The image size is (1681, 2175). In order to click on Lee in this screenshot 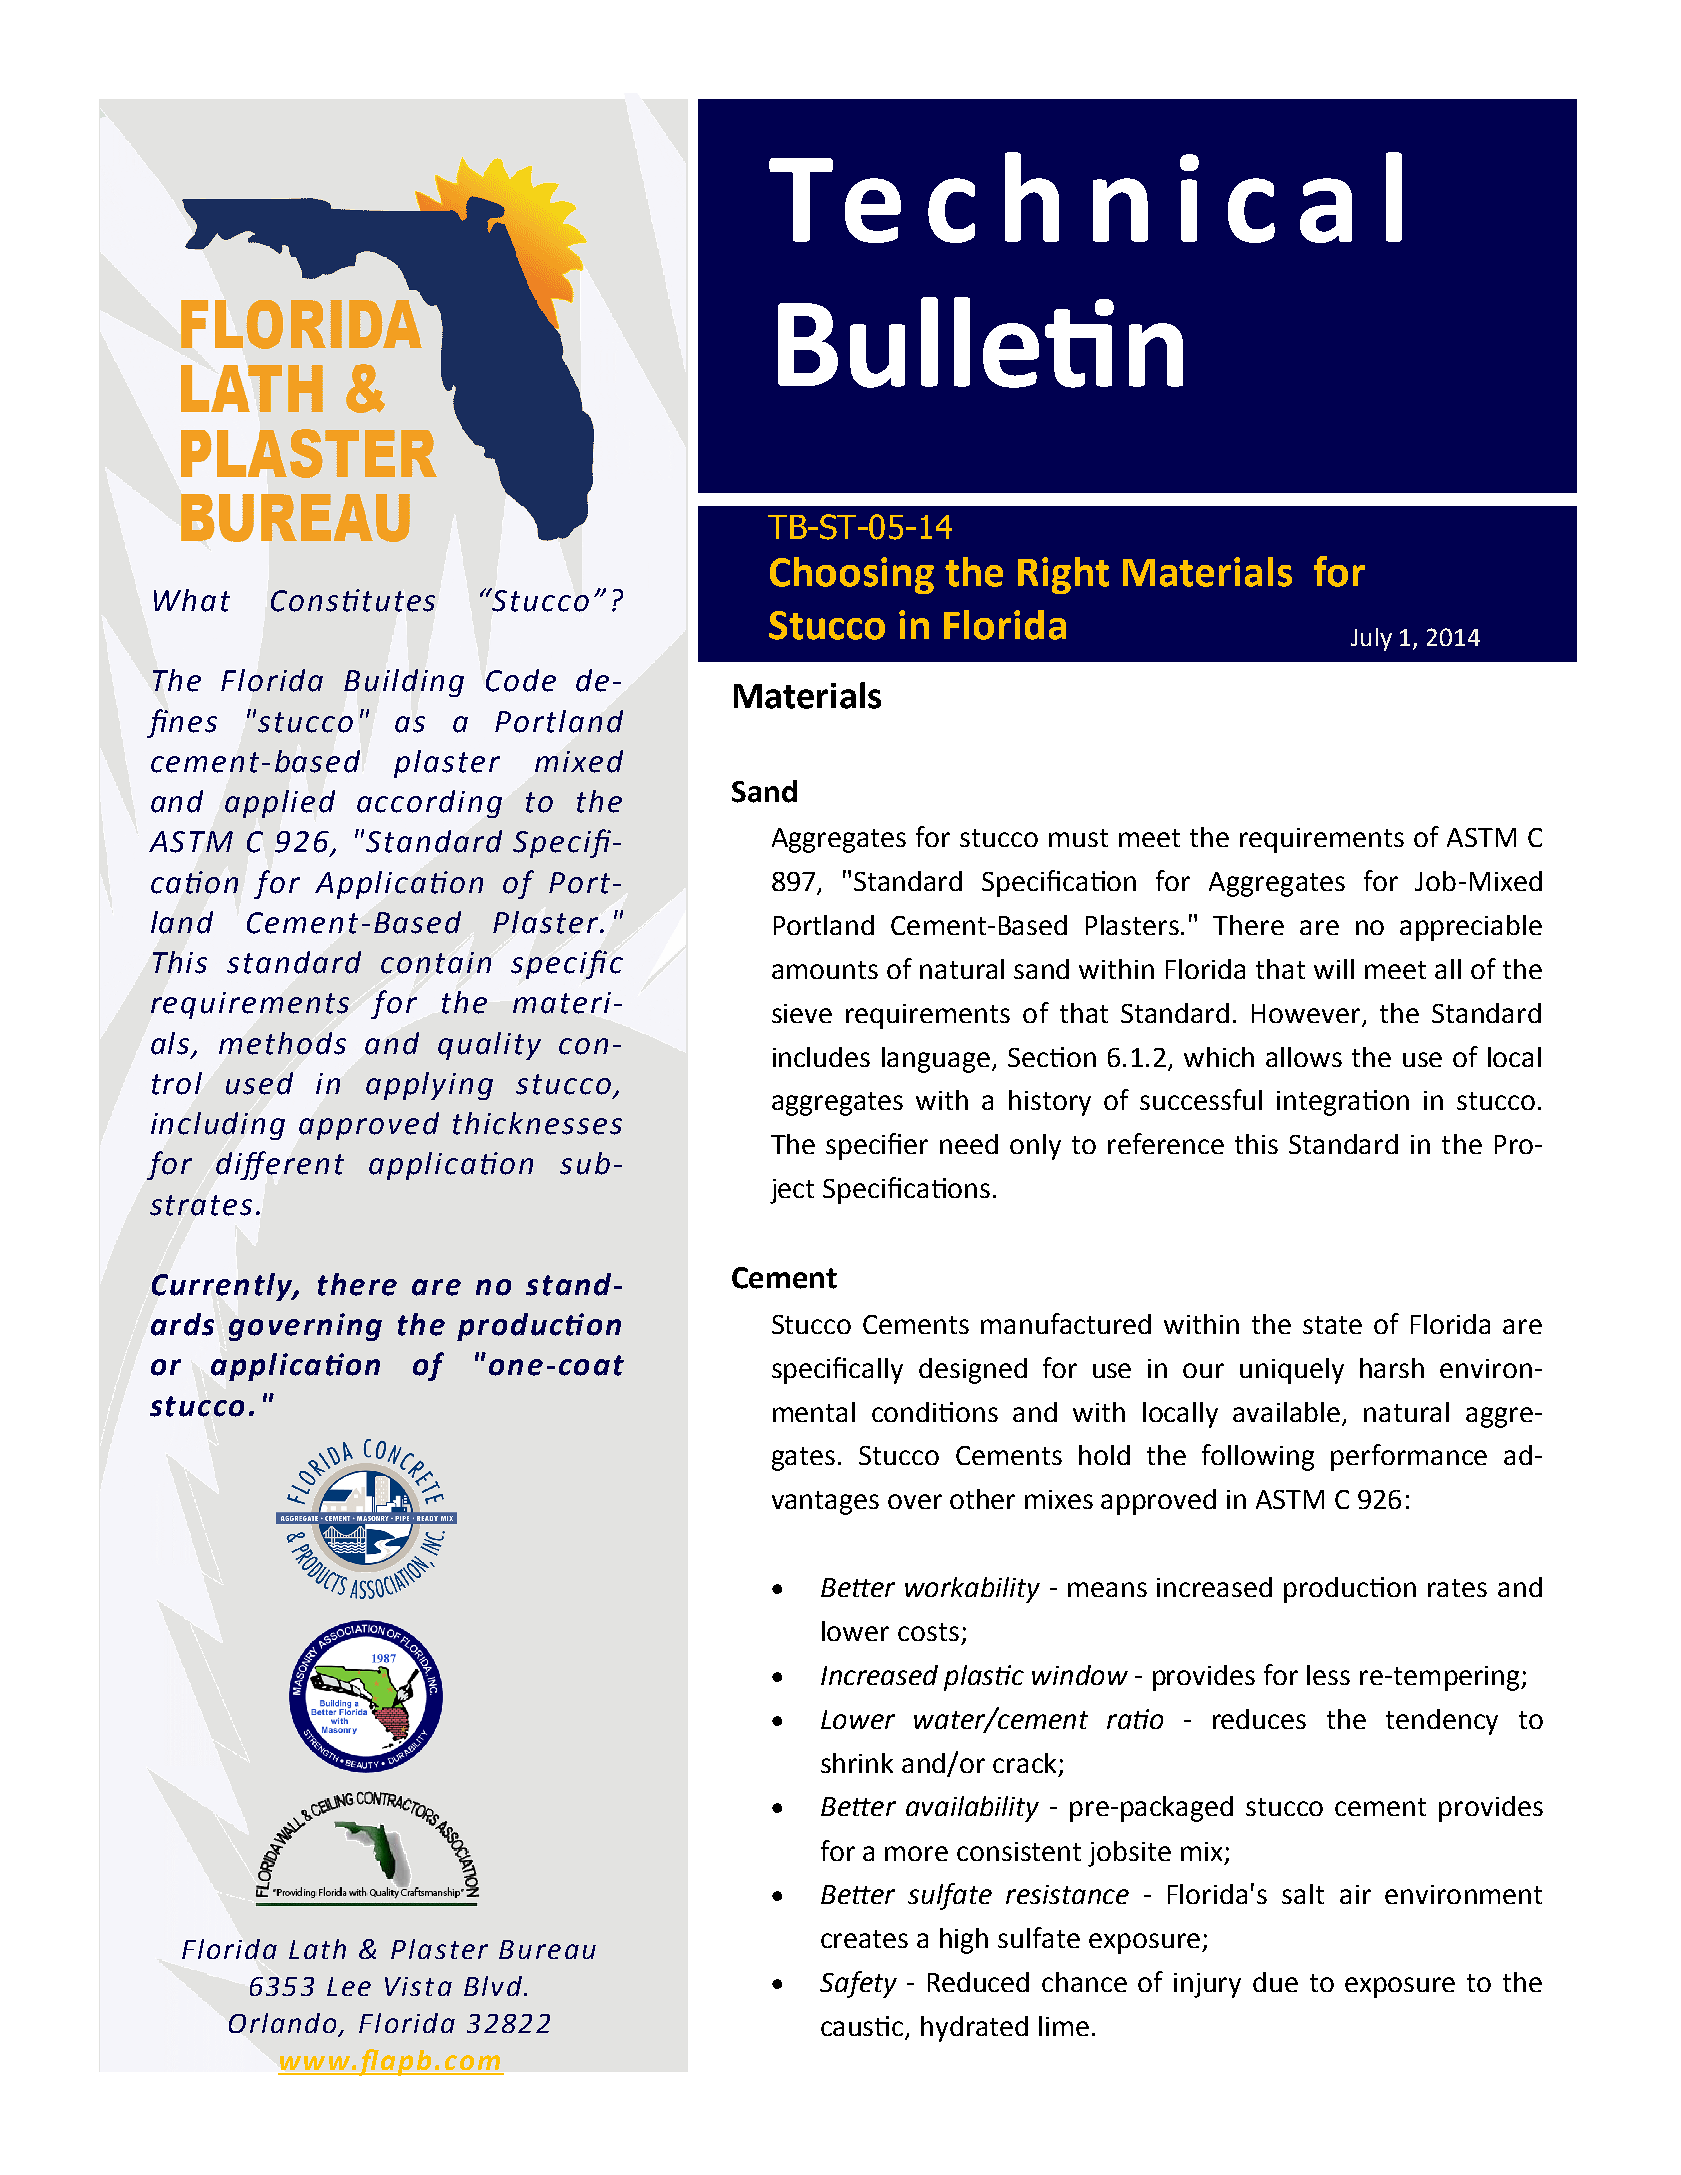, I will do `click(349, 1986)`.
